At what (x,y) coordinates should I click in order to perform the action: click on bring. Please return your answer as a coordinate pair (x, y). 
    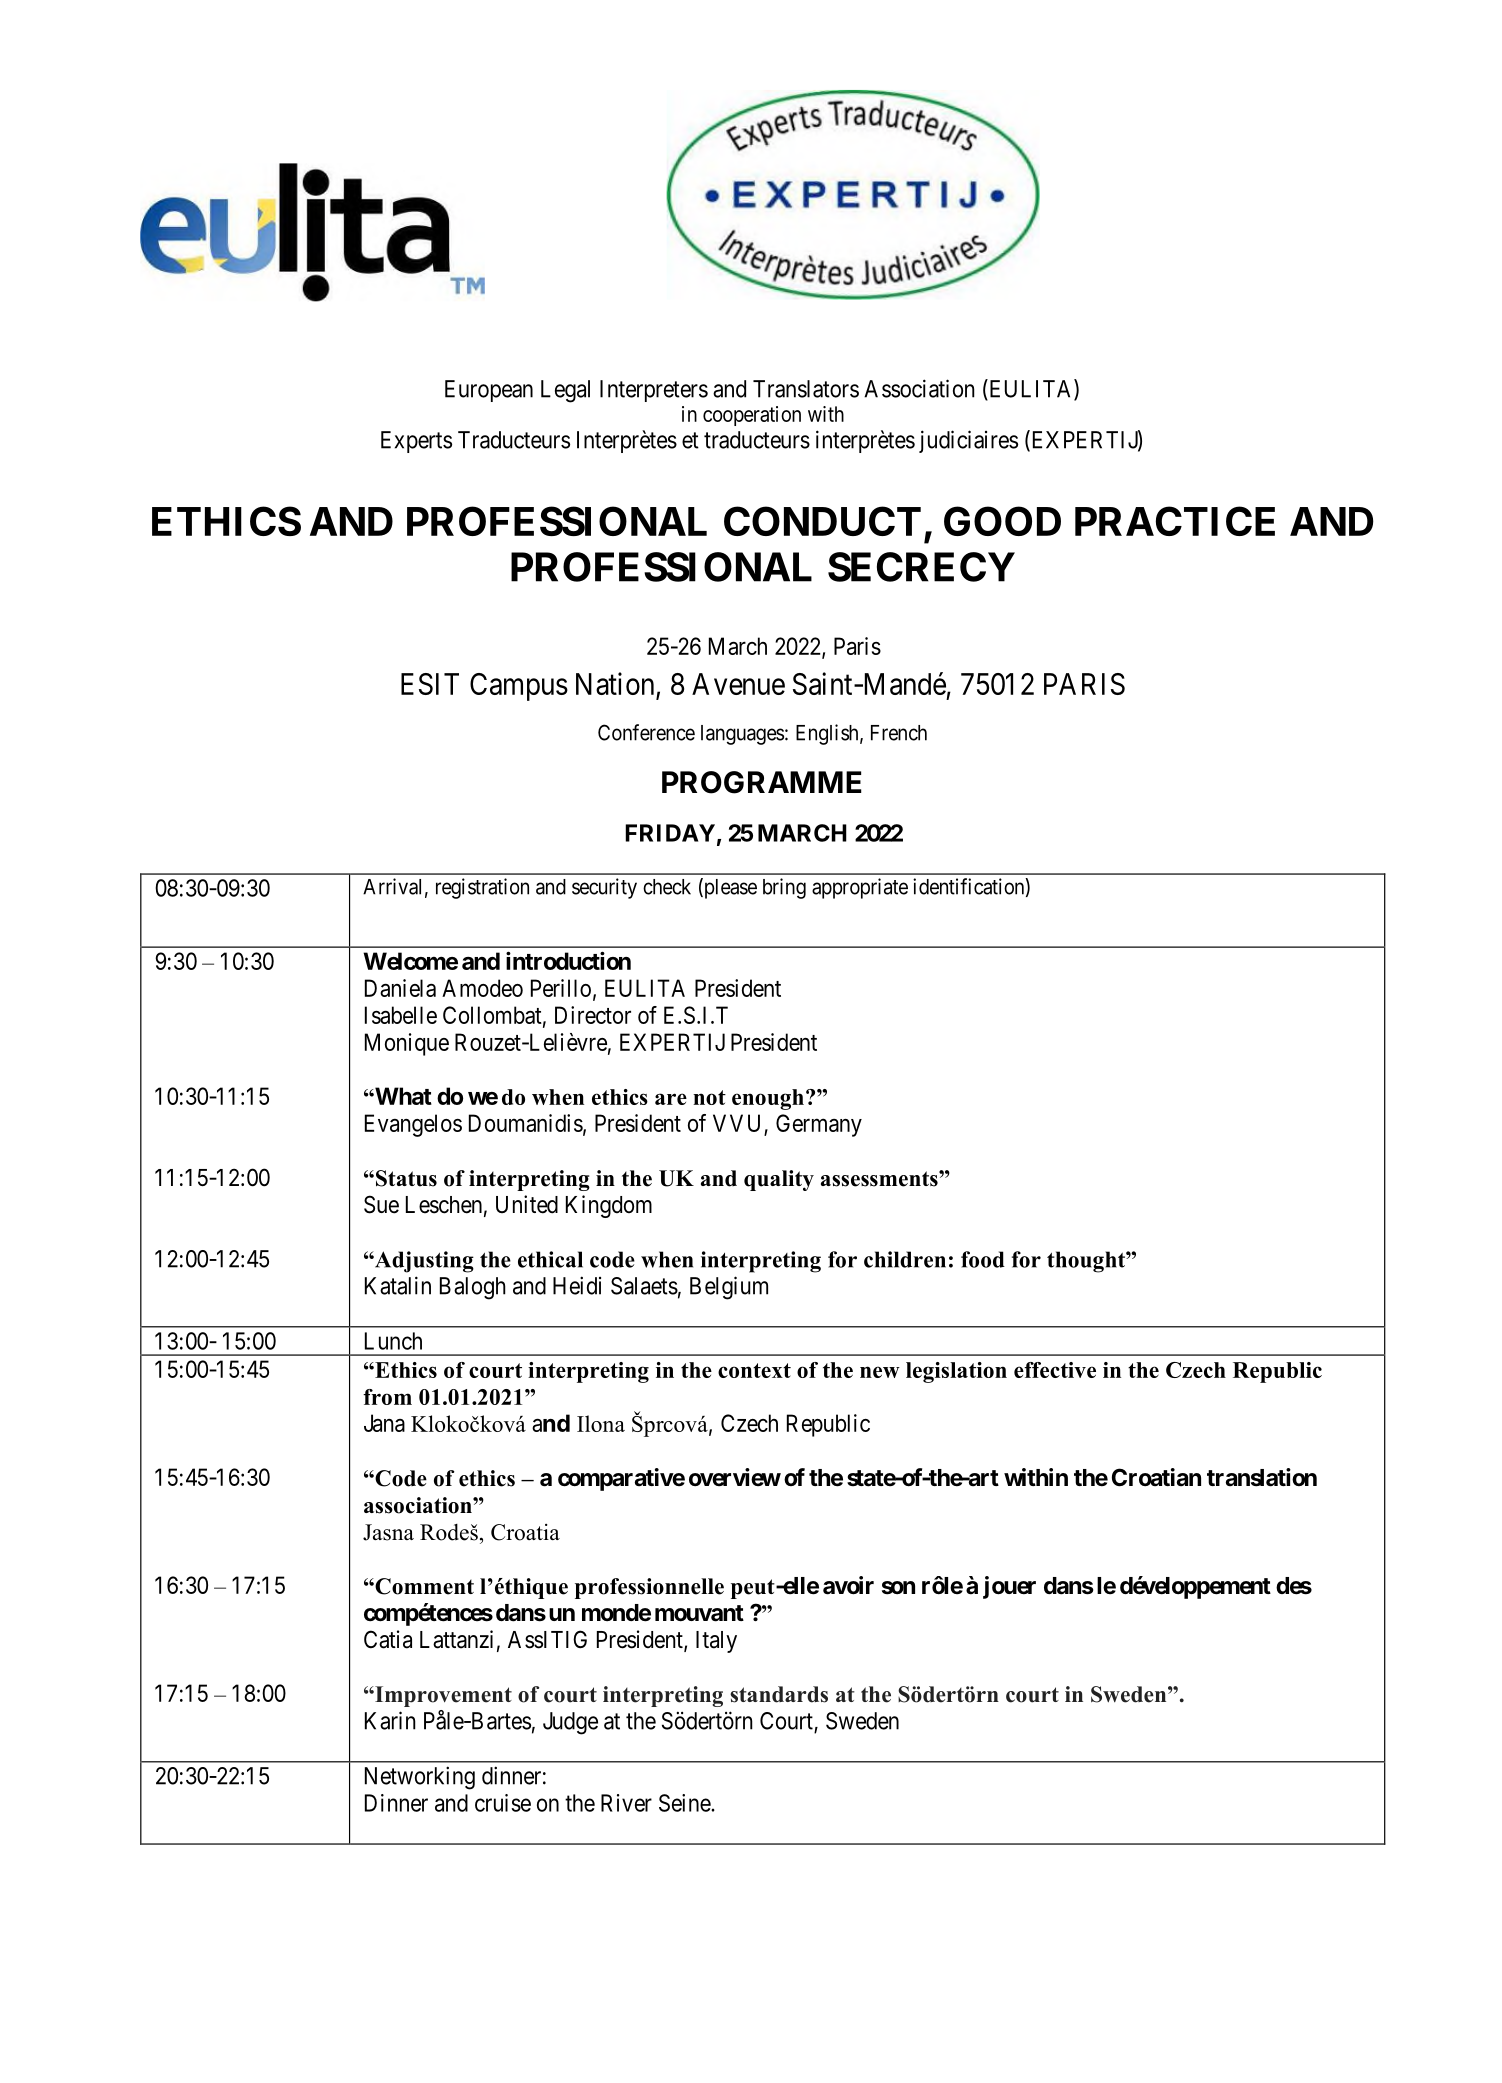
    Looking at the image, I should click on (784, 888).
